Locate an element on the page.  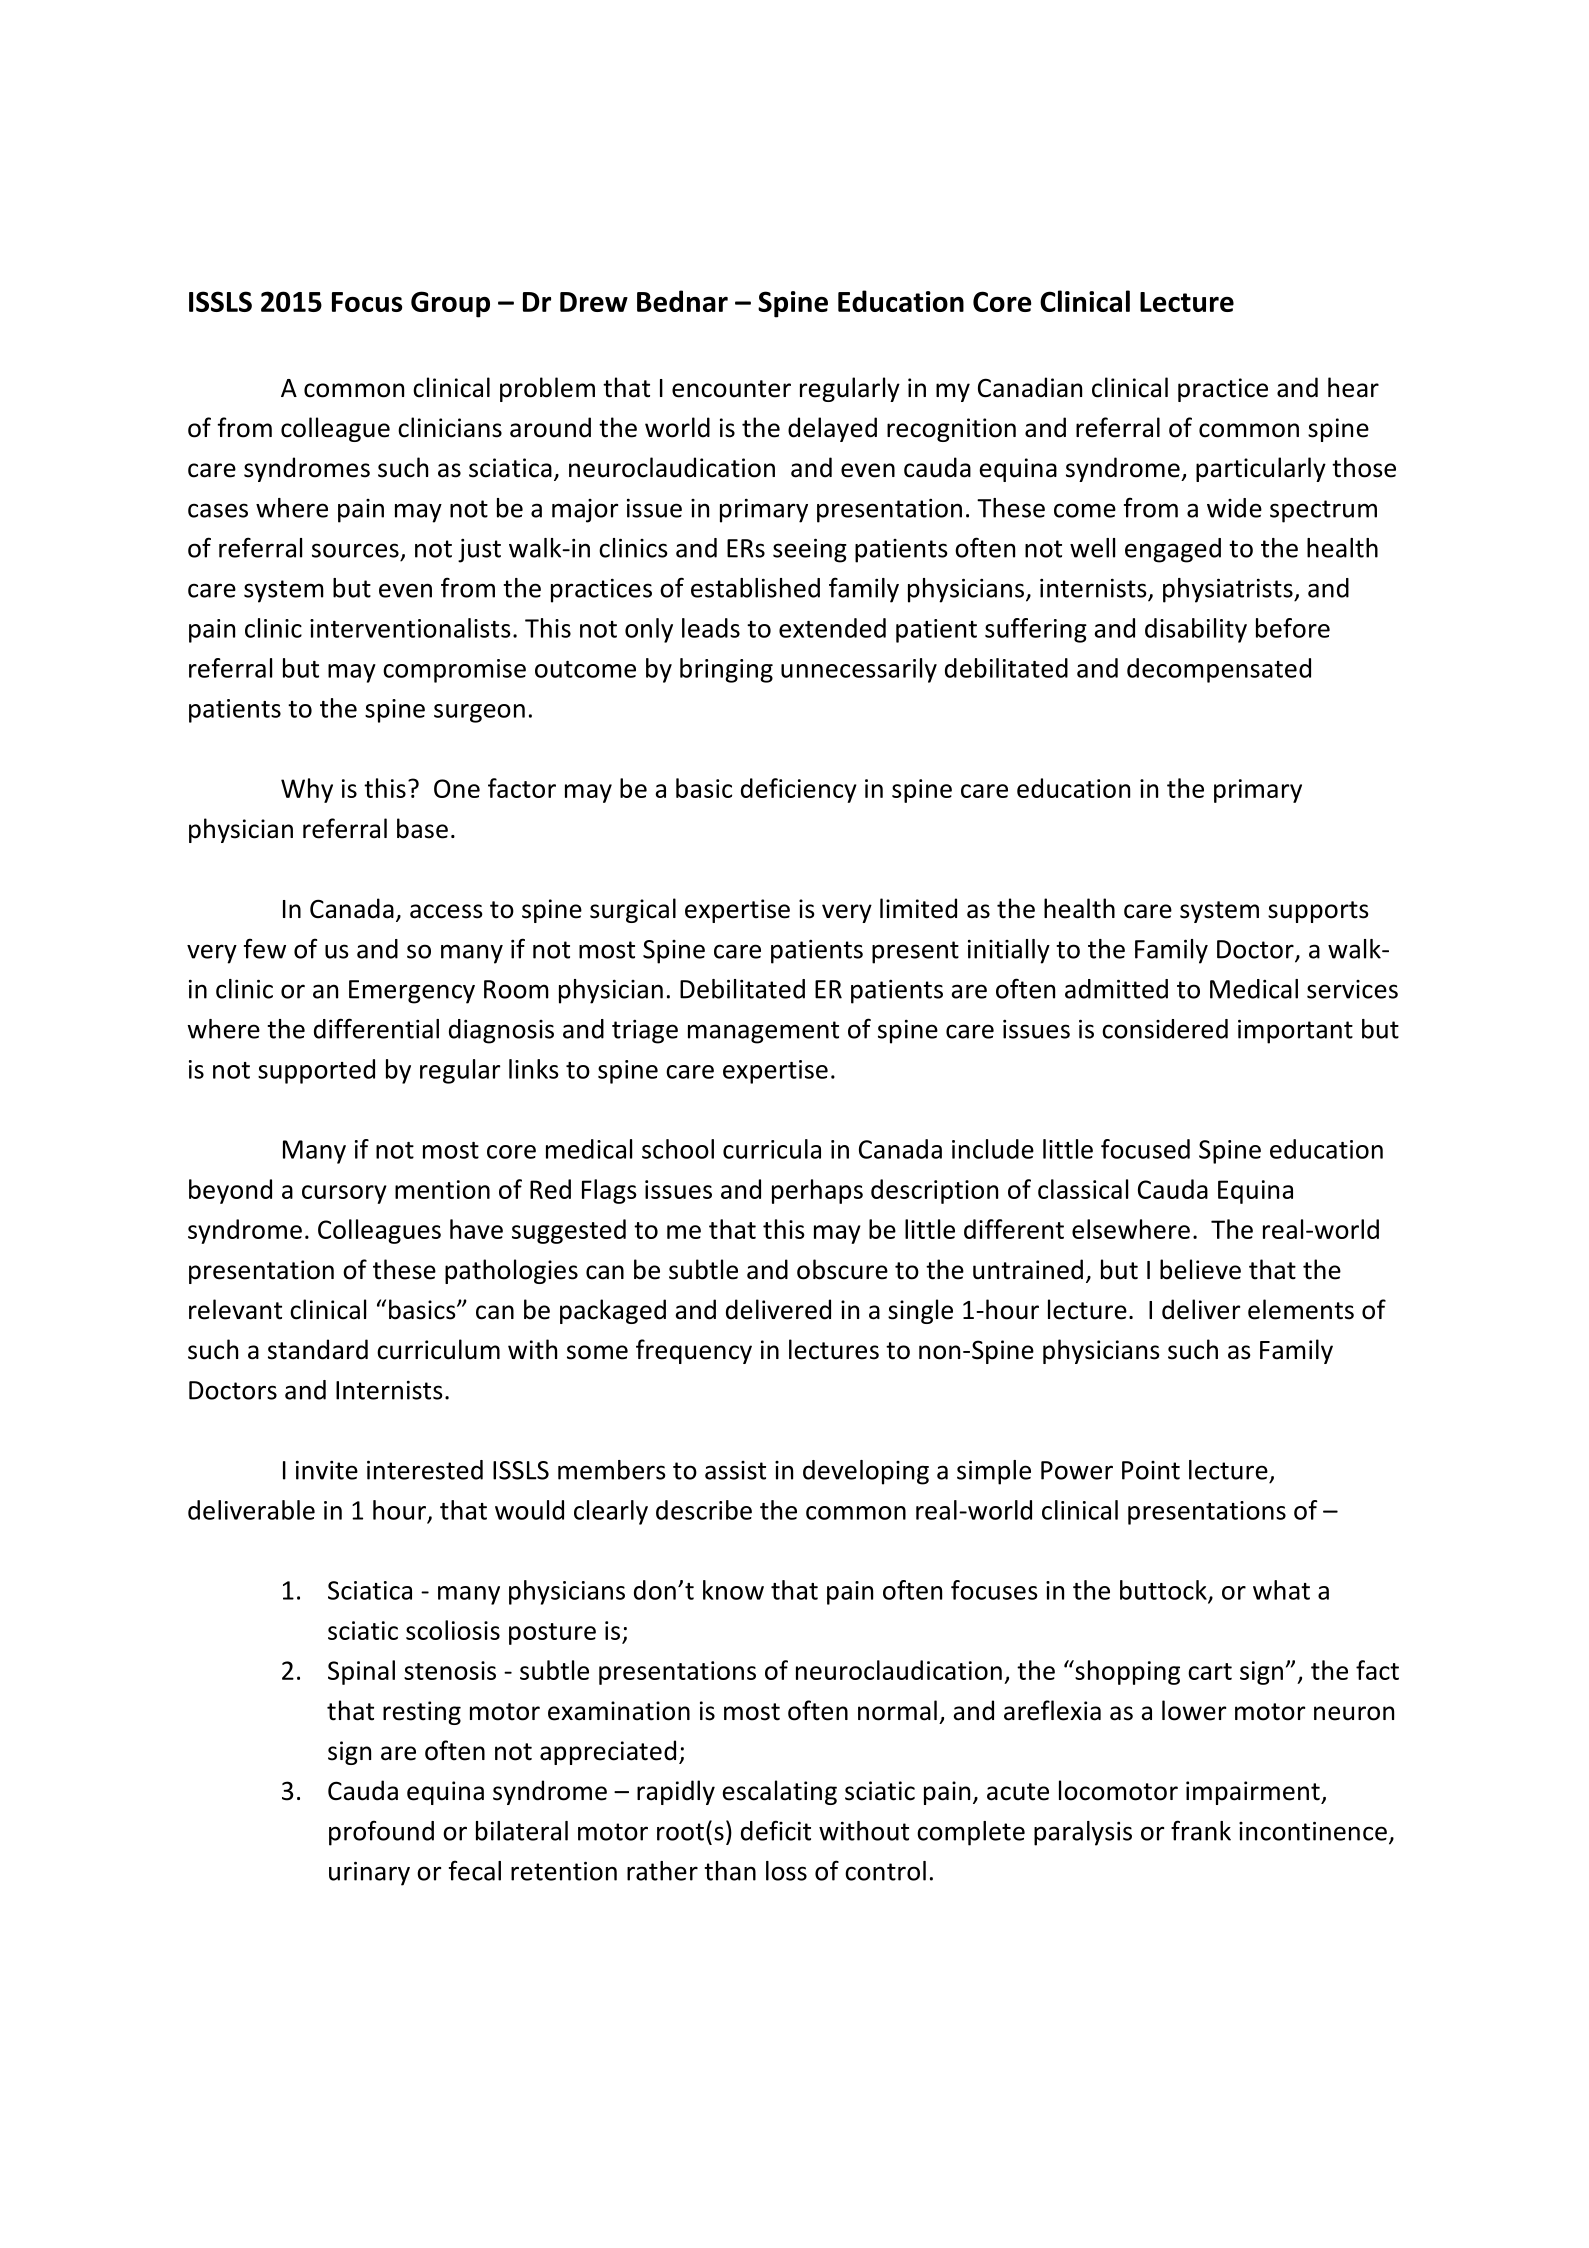
Group is located at coordinates (450, 304).
